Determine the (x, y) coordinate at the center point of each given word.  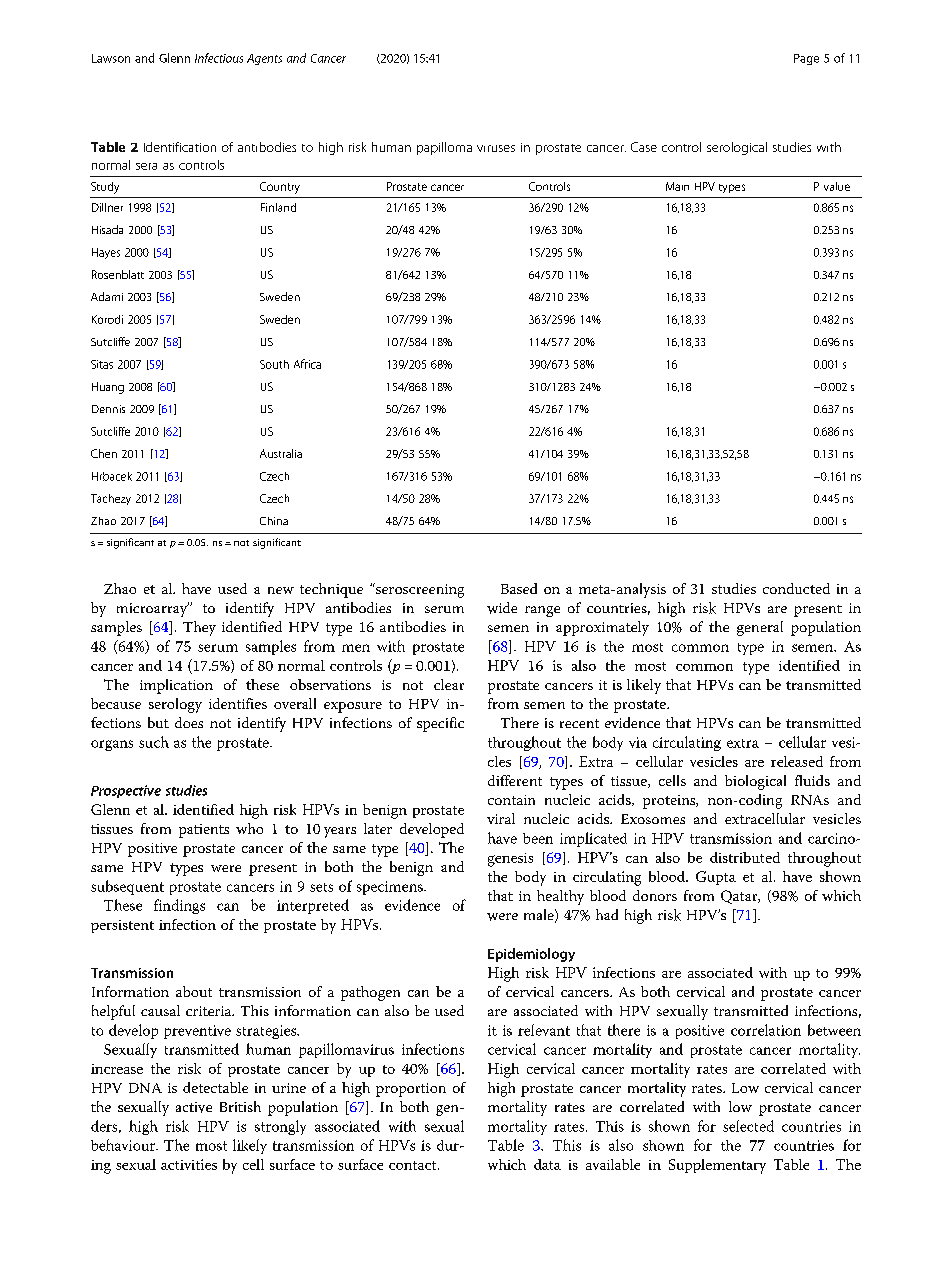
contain (511, 800)
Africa (307, 364)
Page (806, 59)
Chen (104, 453)
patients (204, 831)
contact (414, 1165)
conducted (796, 588)
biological (755, 782)
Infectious (219, 58)
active (194, 1107)
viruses (496, 148)
